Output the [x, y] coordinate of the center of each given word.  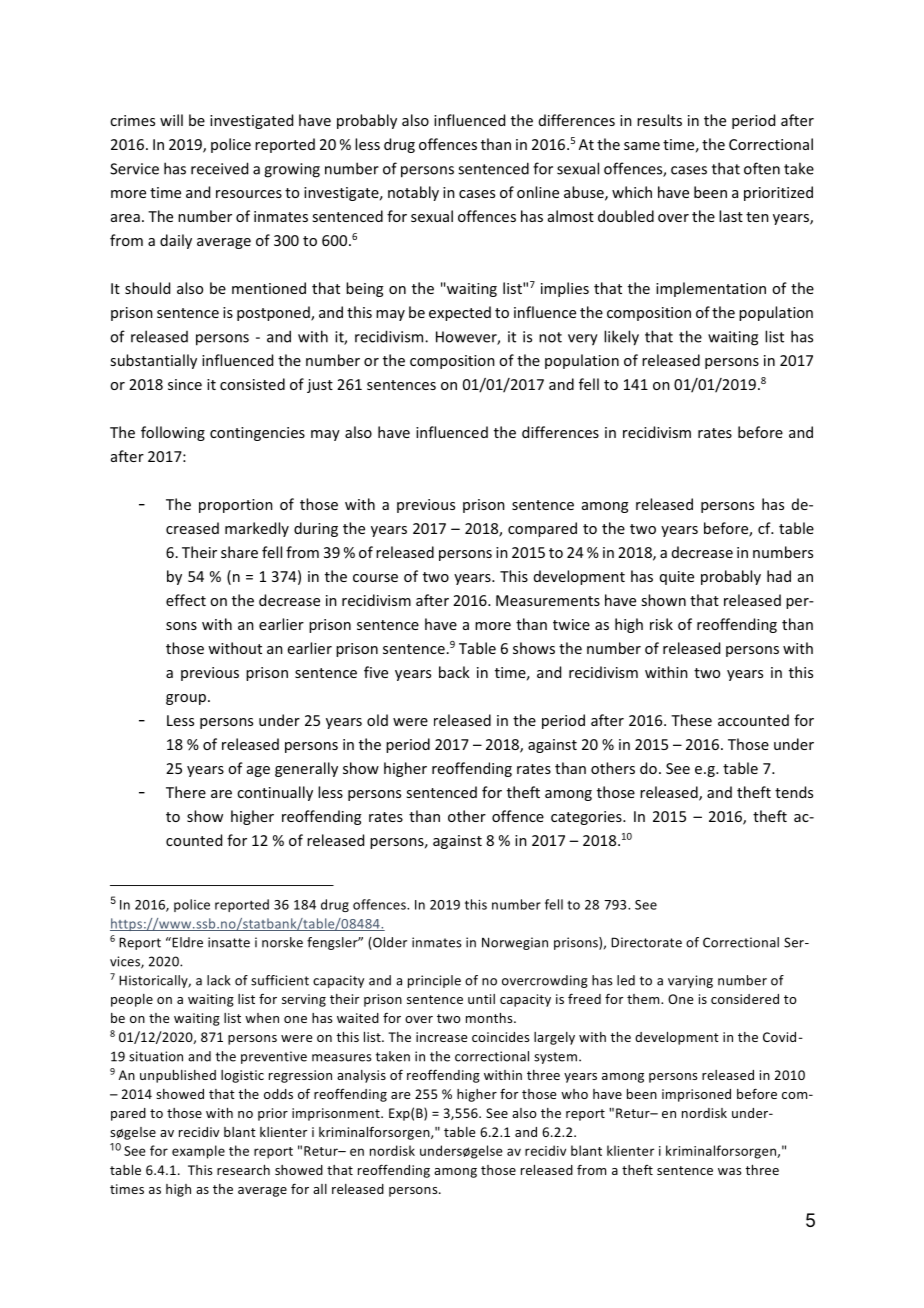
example [198, 1152]
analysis [361, 1076]
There [186, 792]
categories [587, 818]
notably [413, 193]
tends [794, 792]
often [762, 168]
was [729, 1171]
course [375, 578]
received [219, 168]
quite [677, 578]
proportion [236, 506]
